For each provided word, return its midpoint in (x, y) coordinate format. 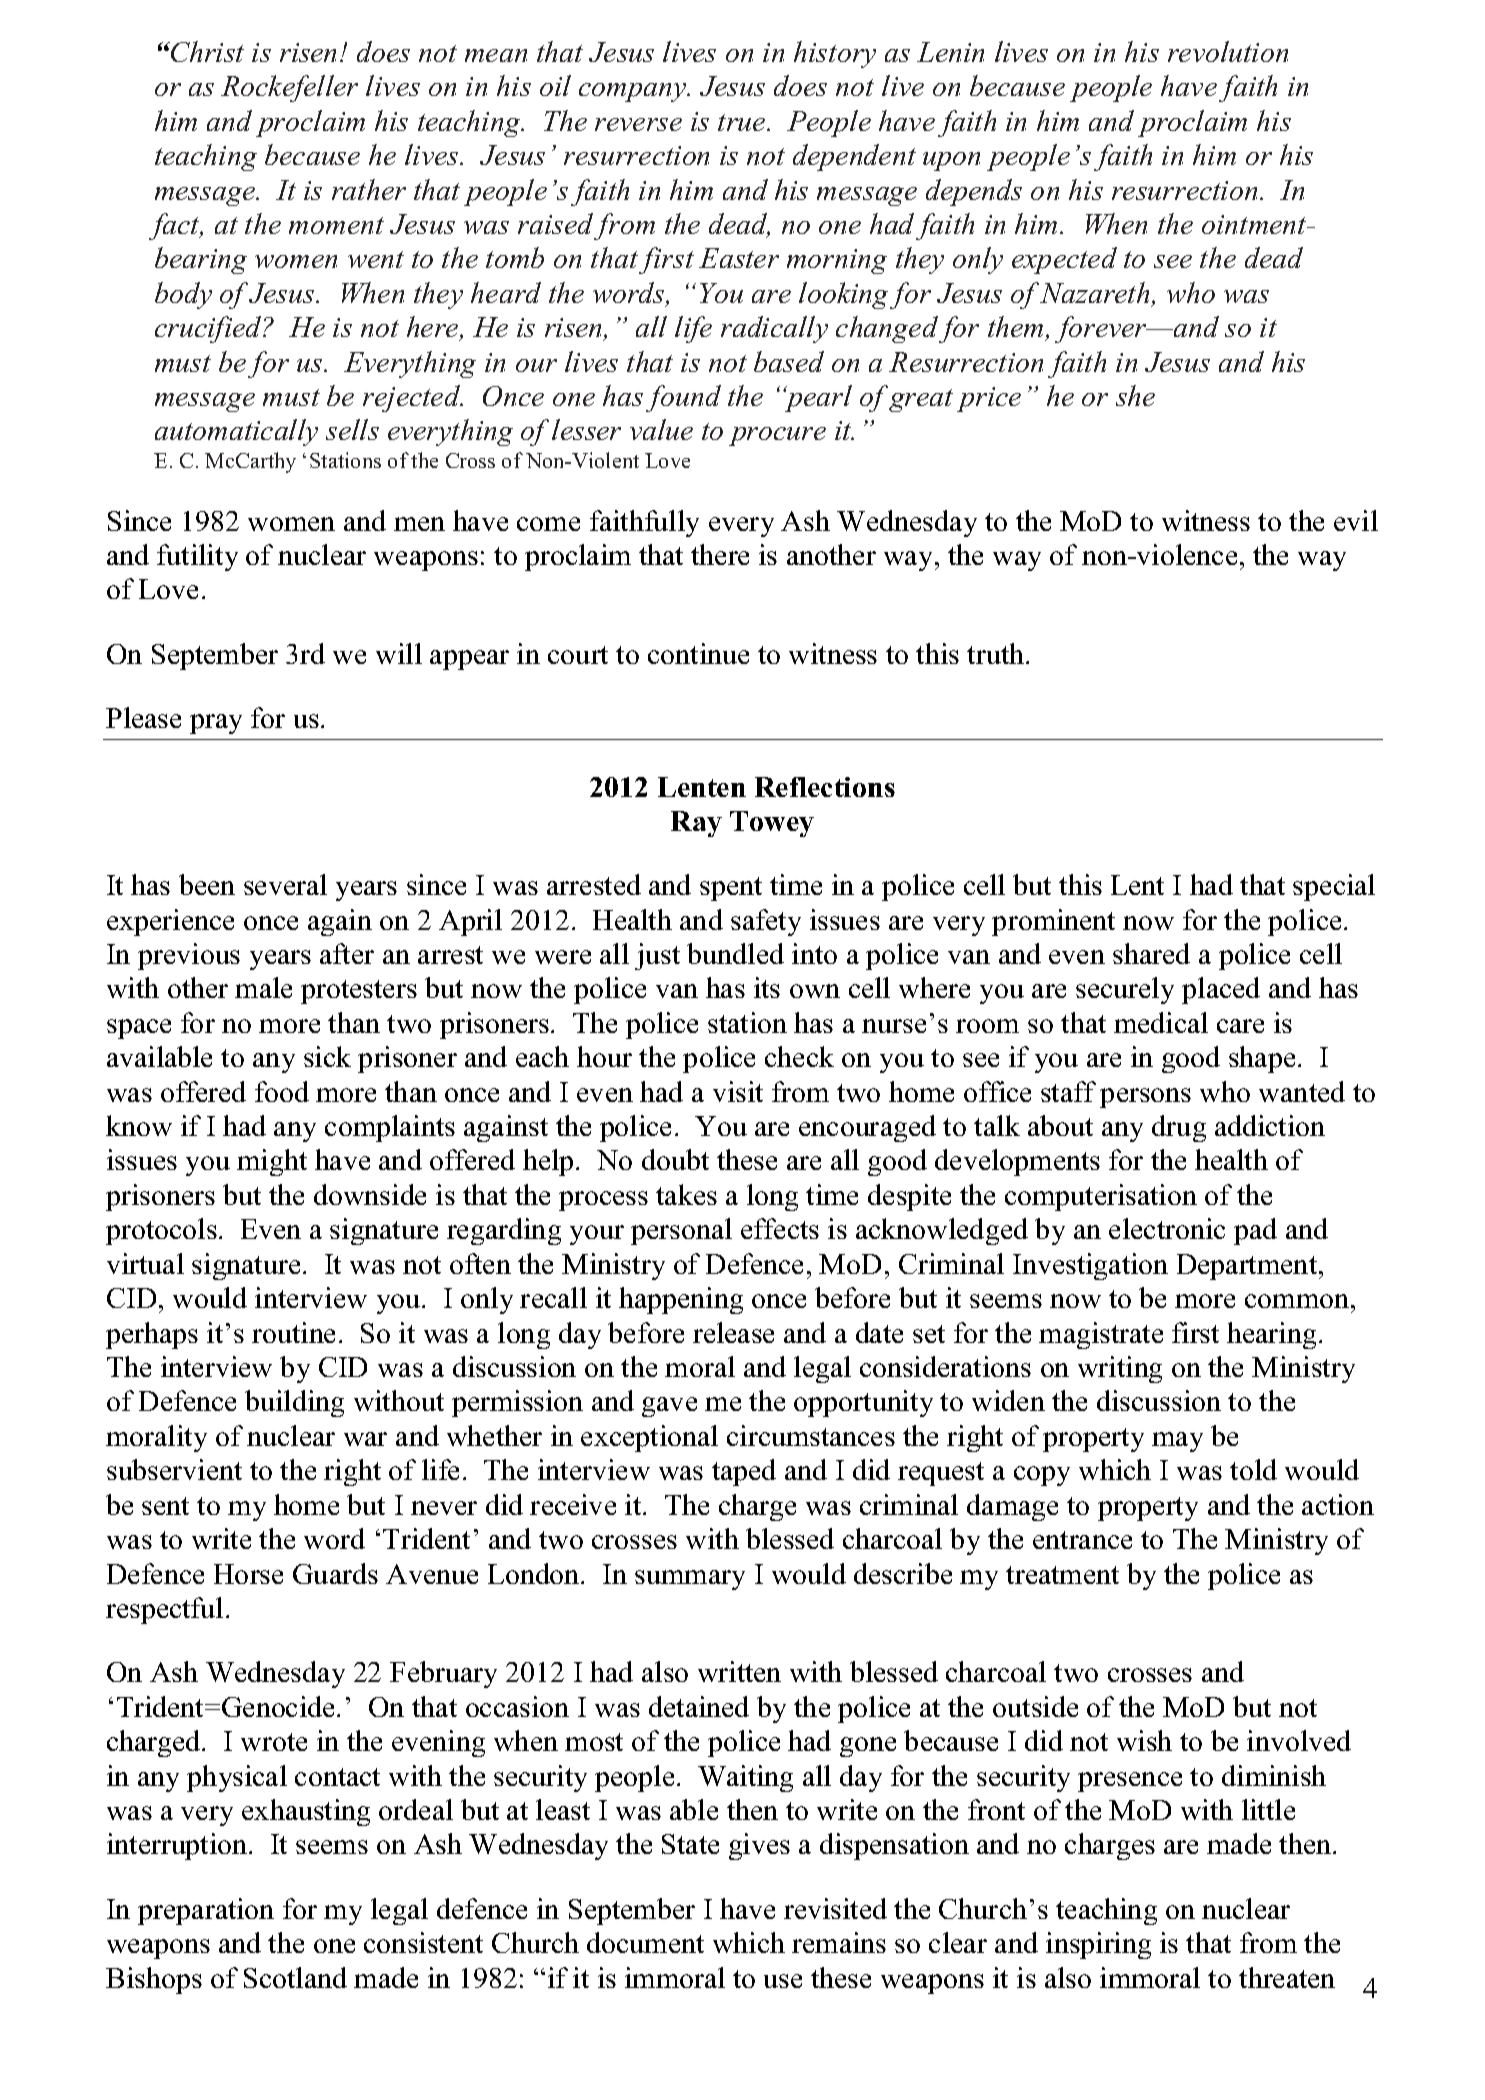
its (767, 987)
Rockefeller (289, 88)
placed (1221, 990)
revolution (1228, 51)
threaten (1287, 1977)
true (743, 122)
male (263, 987)
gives (759, 1846)
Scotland (295, 1977)
